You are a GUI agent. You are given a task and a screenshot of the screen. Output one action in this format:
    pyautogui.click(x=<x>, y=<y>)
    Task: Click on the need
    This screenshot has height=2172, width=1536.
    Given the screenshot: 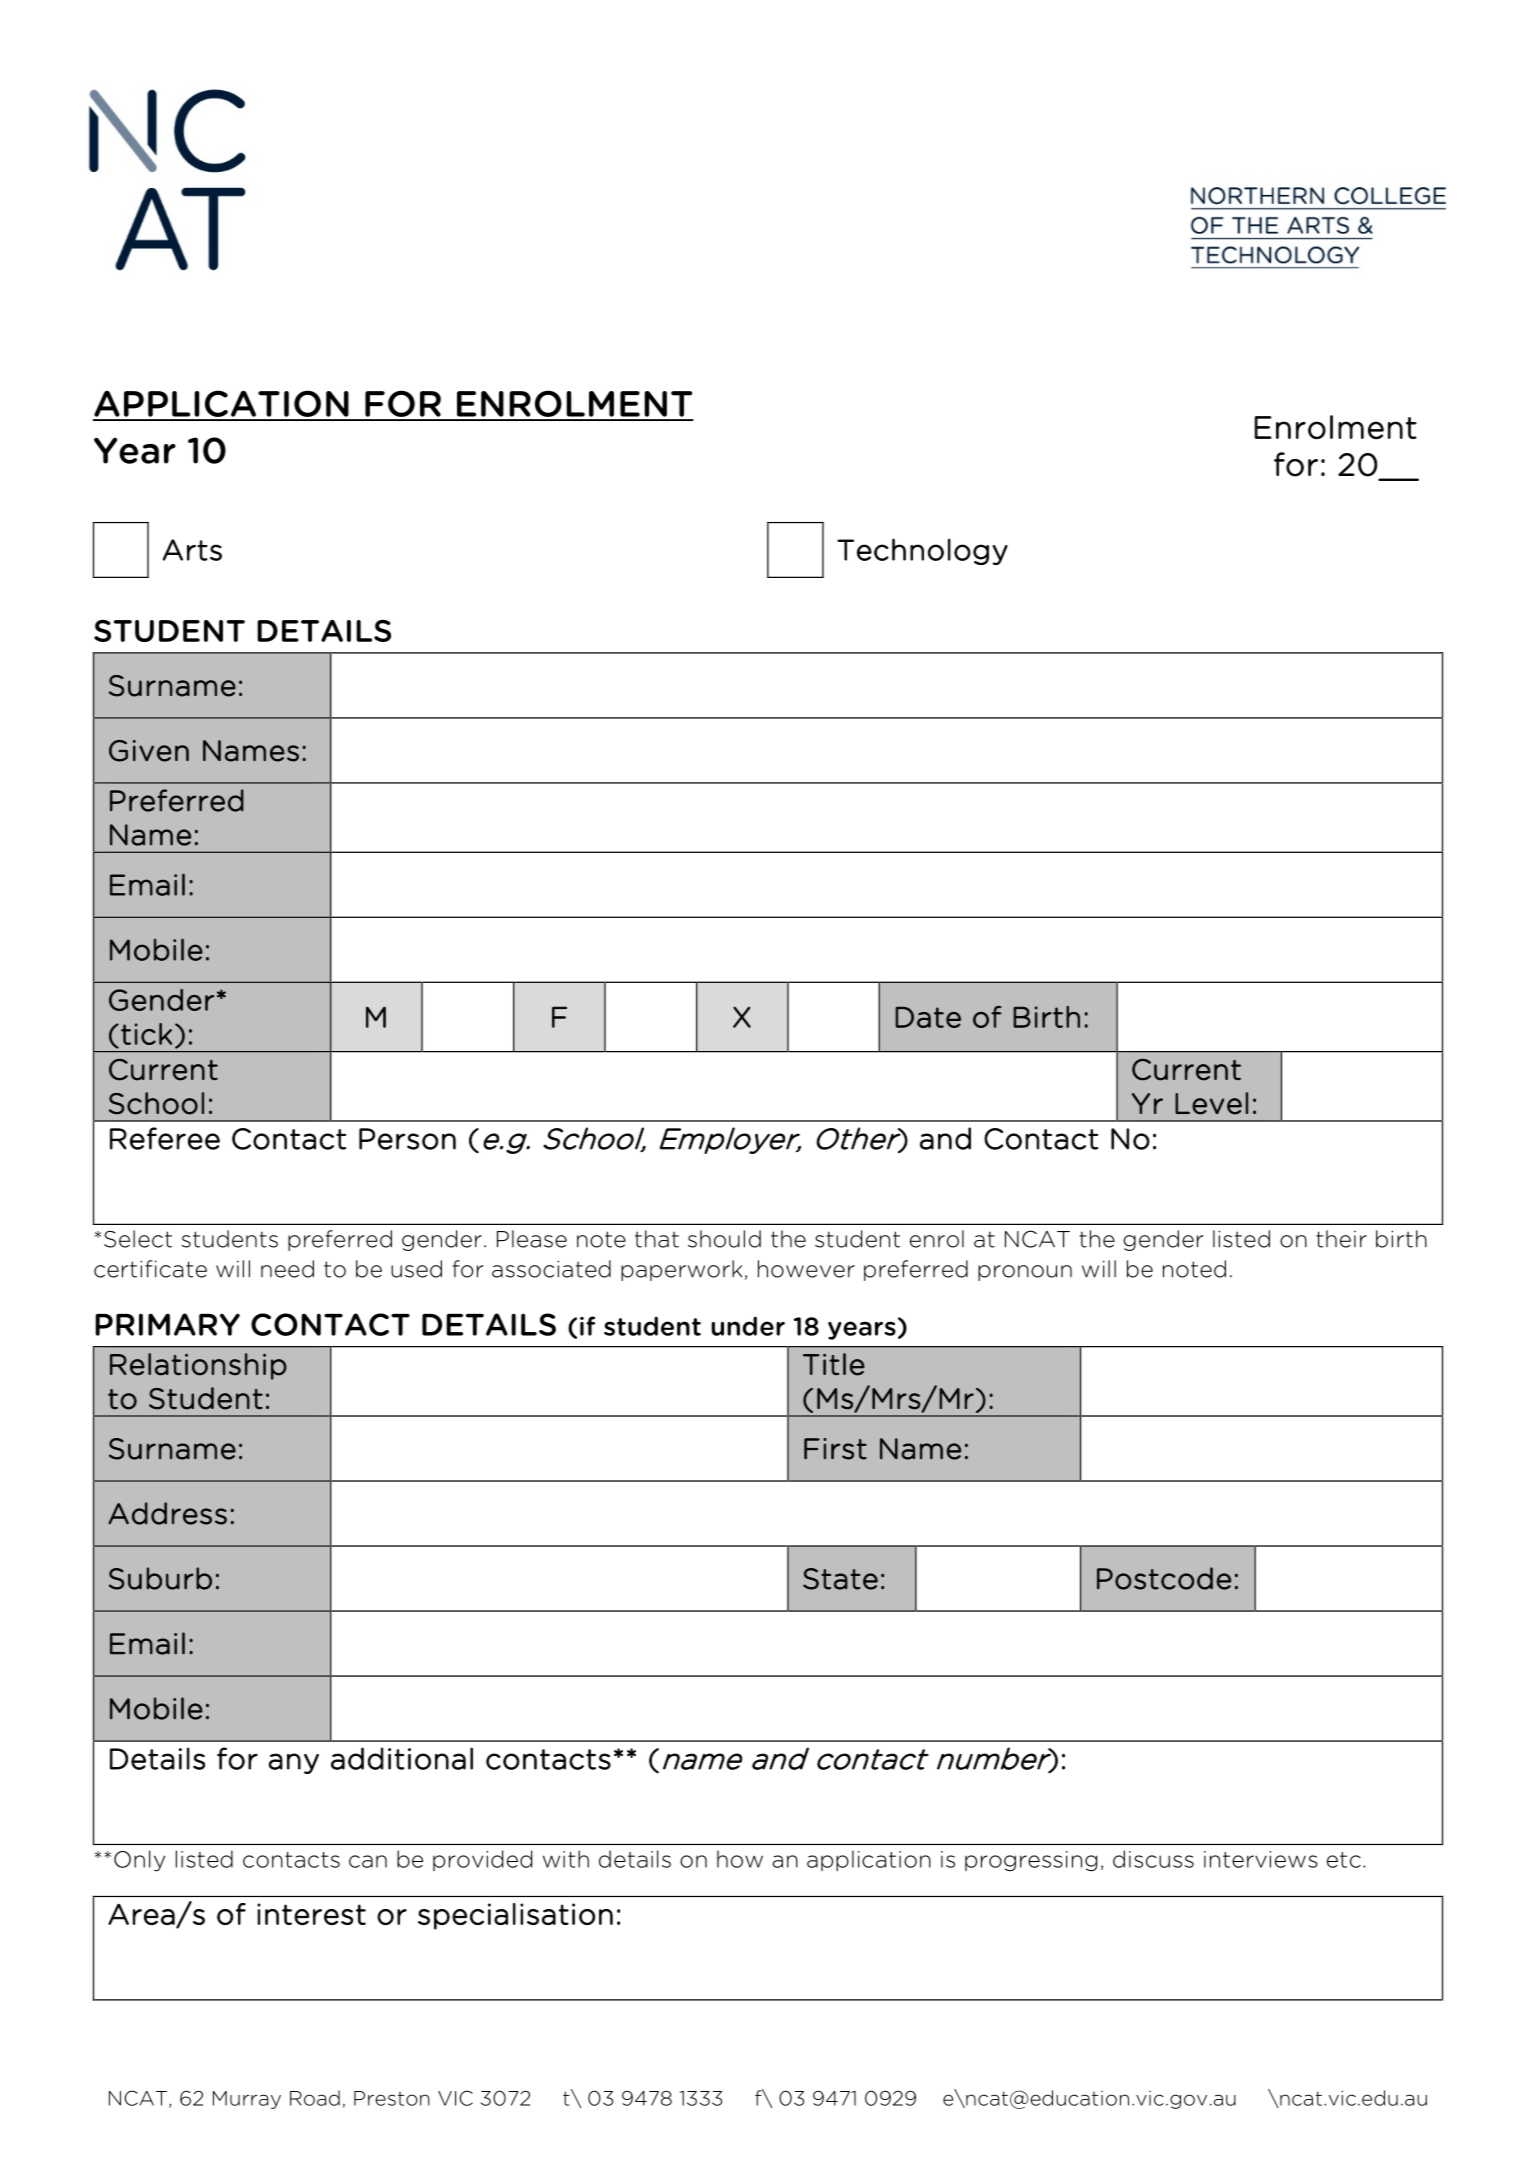 What is the action you would take?
    pyautogui.click(x=287, y=1269)
